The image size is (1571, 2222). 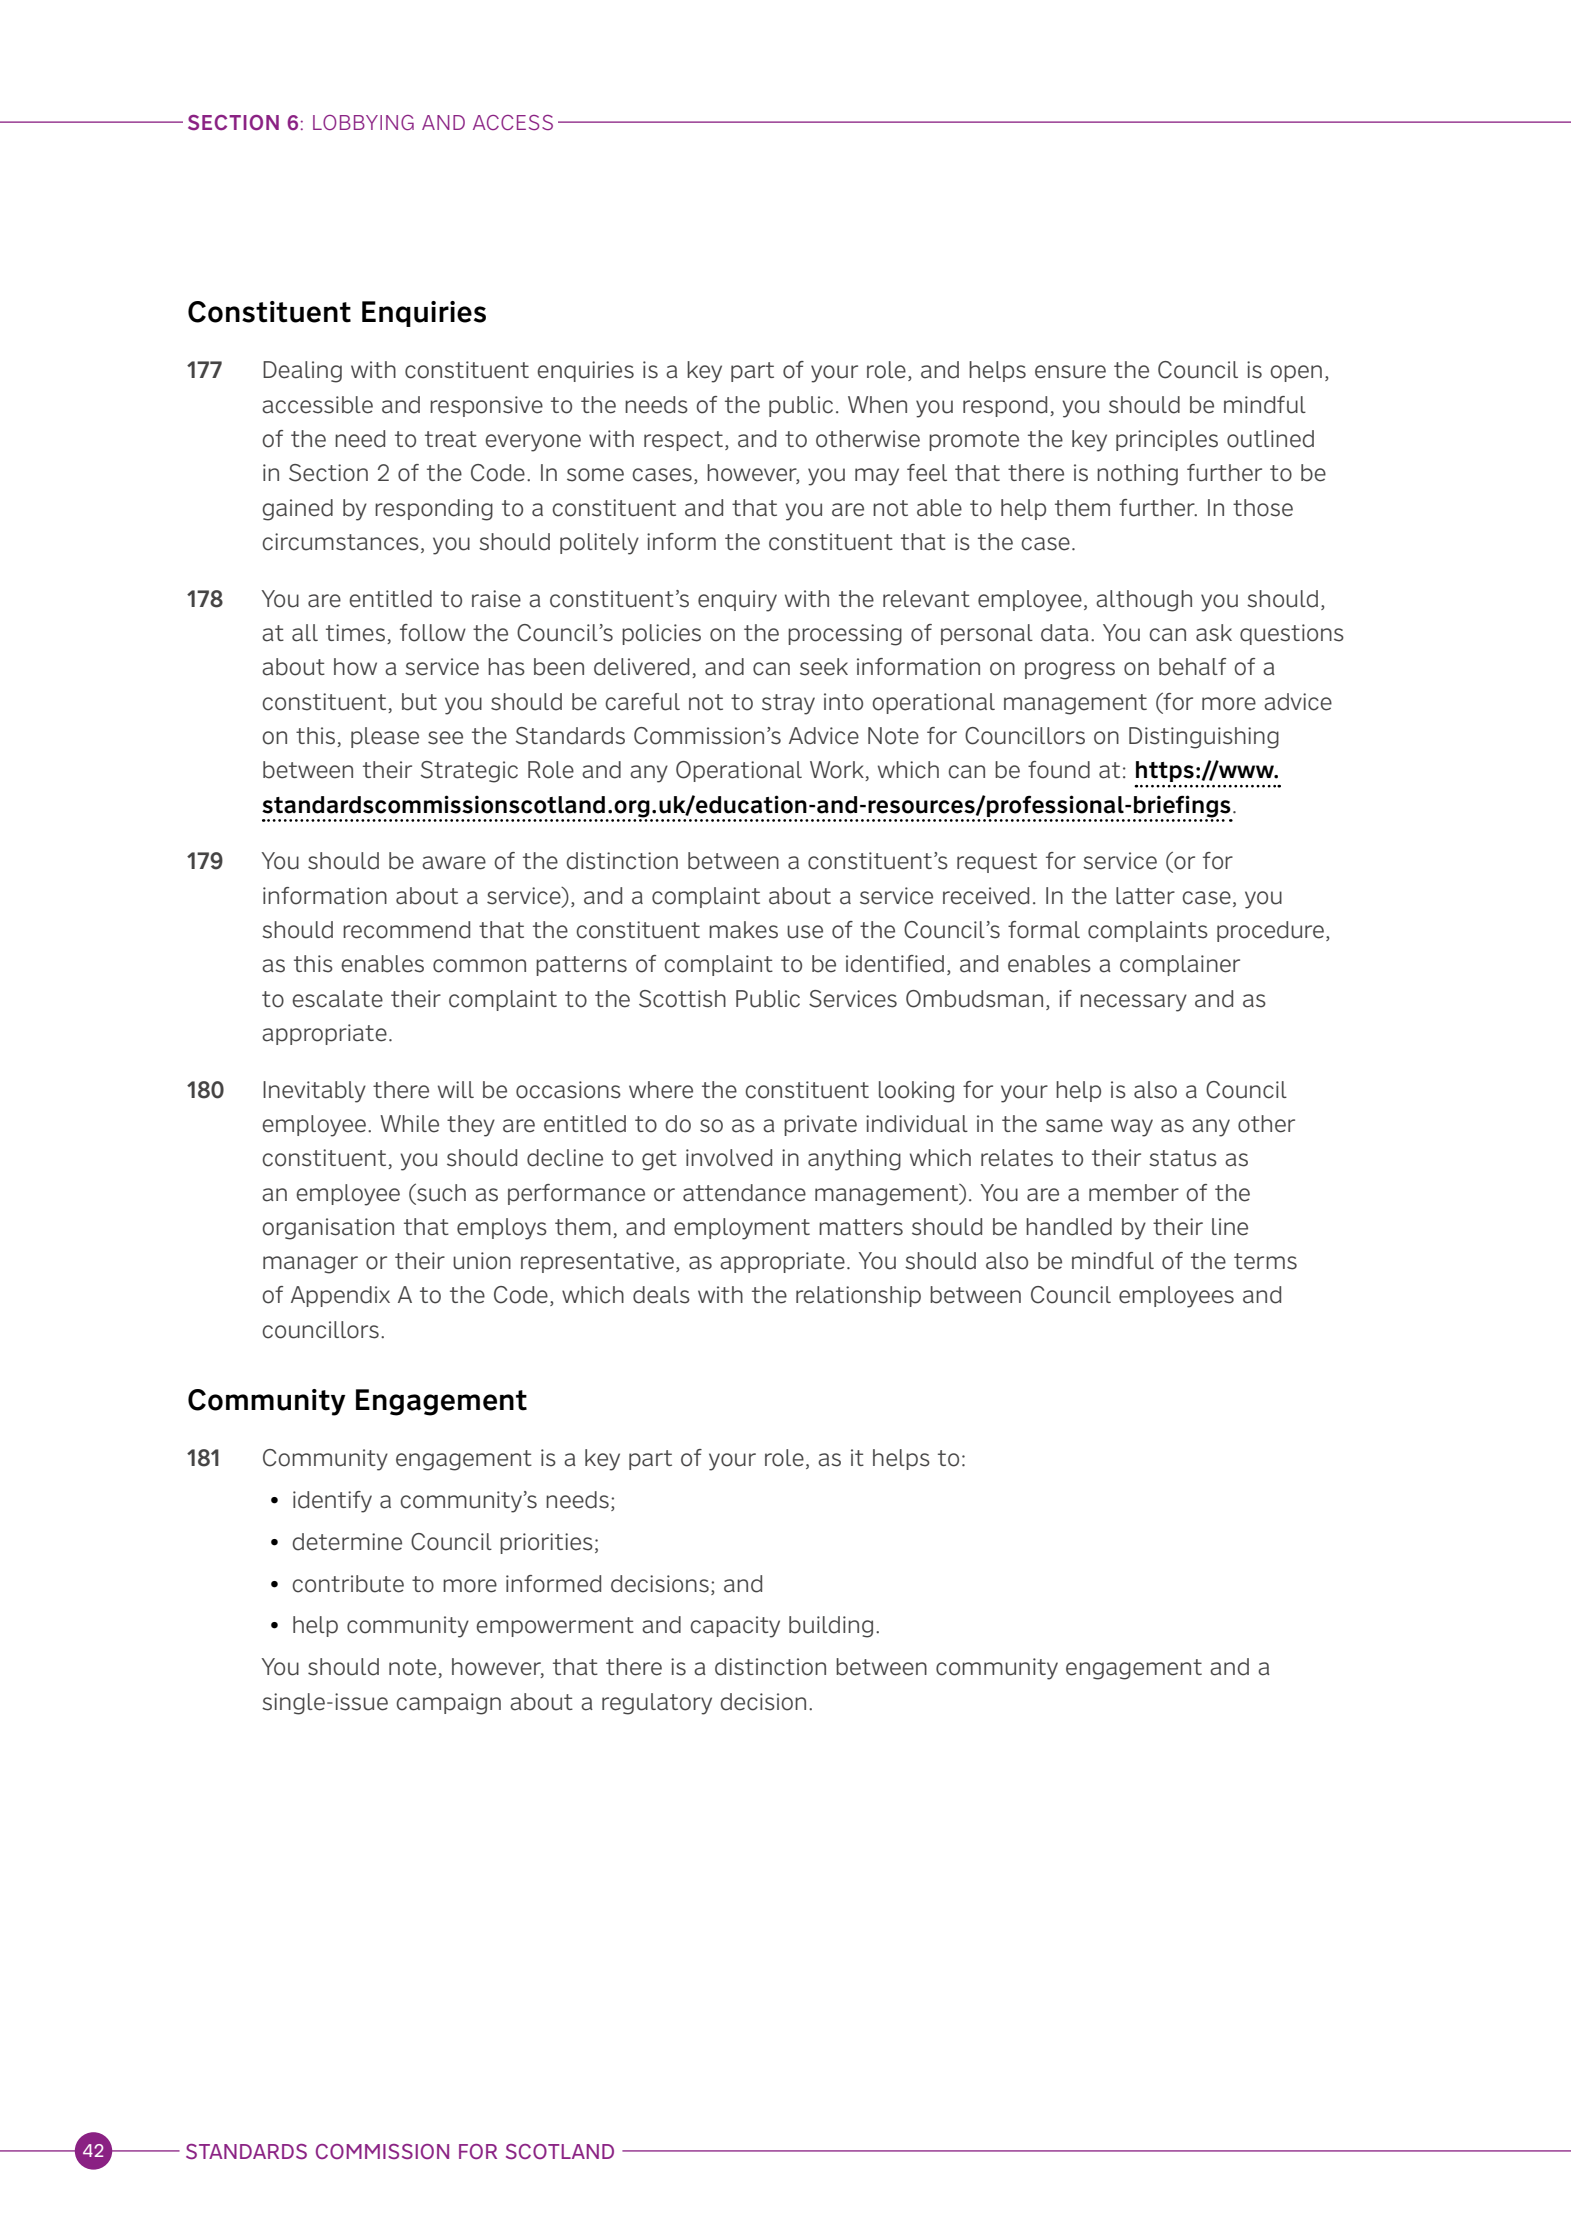 What do you see at coordinates (877, 405) in the screenshot?
I see `When` at bounding box center [877, 405].
